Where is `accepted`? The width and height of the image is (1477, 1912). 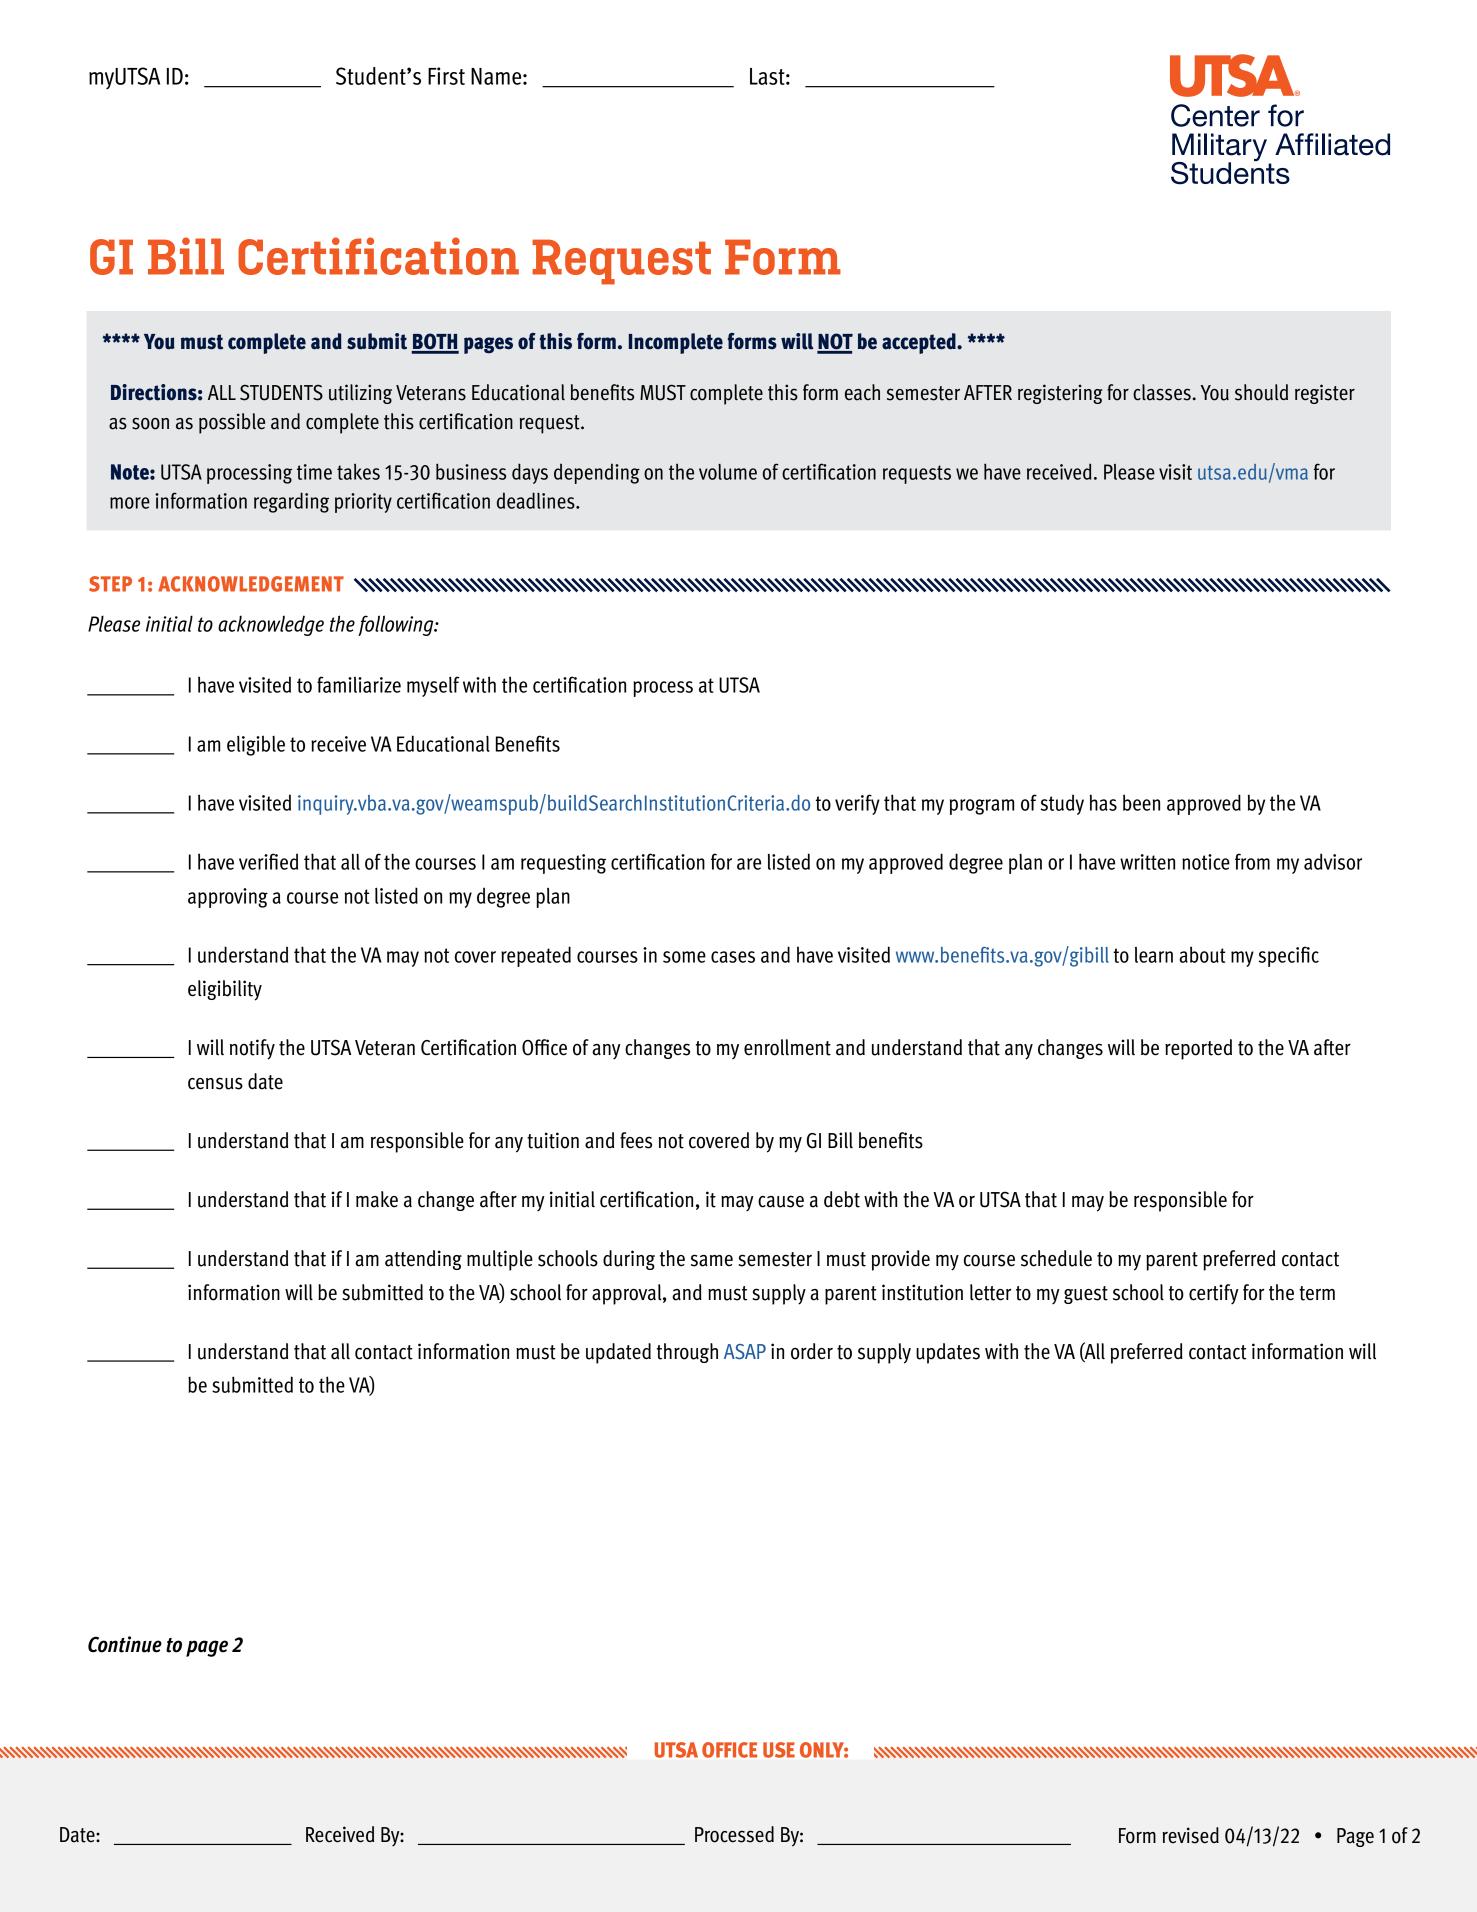
accepted is located at coordinates (920, 343).
